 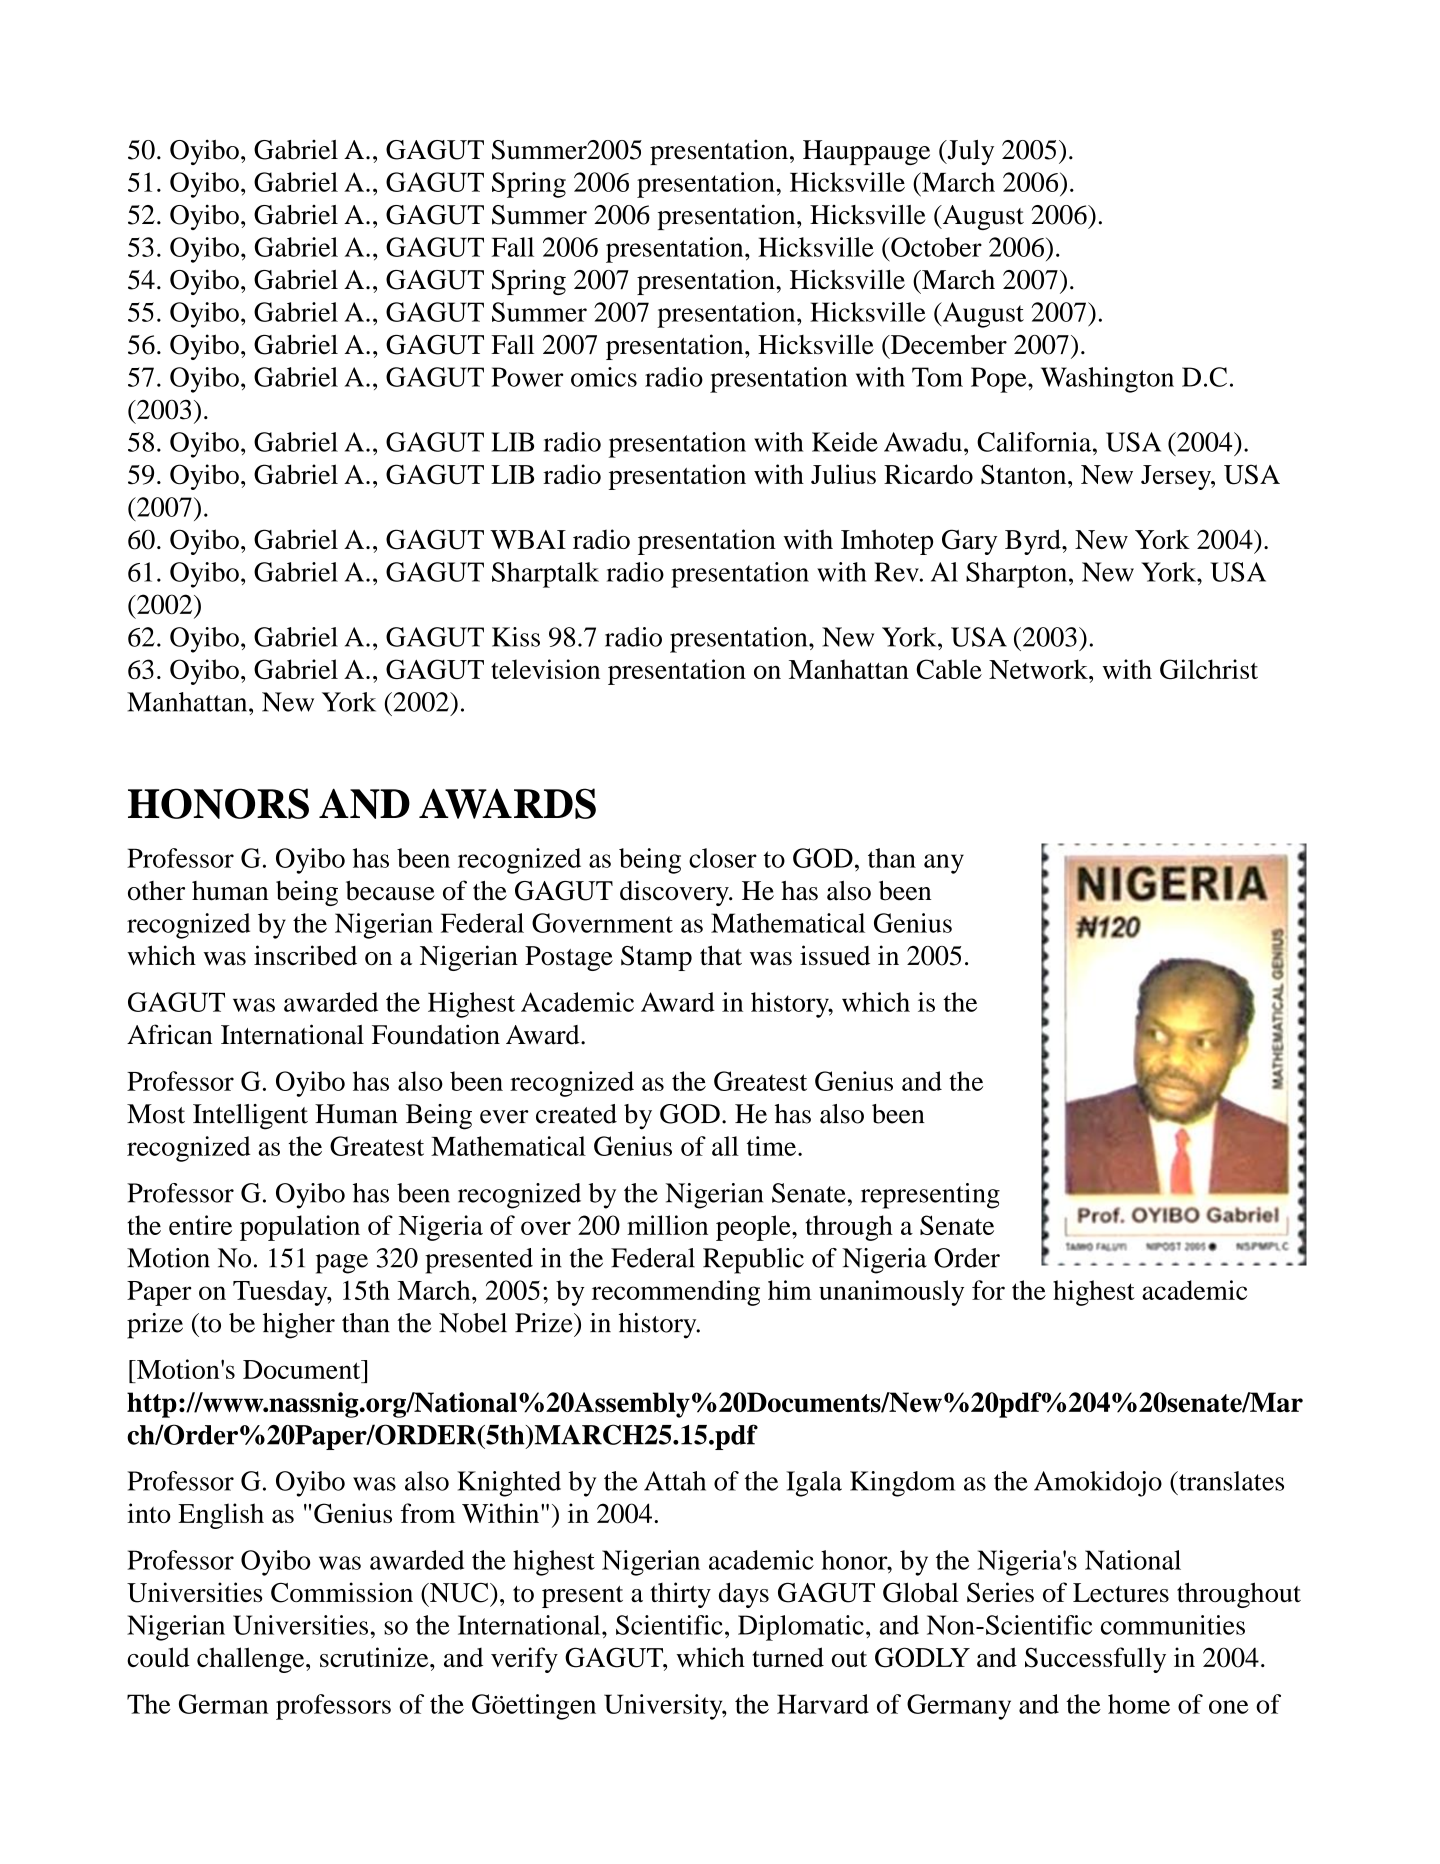 What do you see at coordinates (969, 152) in the screenshot?
I see `July` at bounding box center [969, 152].
